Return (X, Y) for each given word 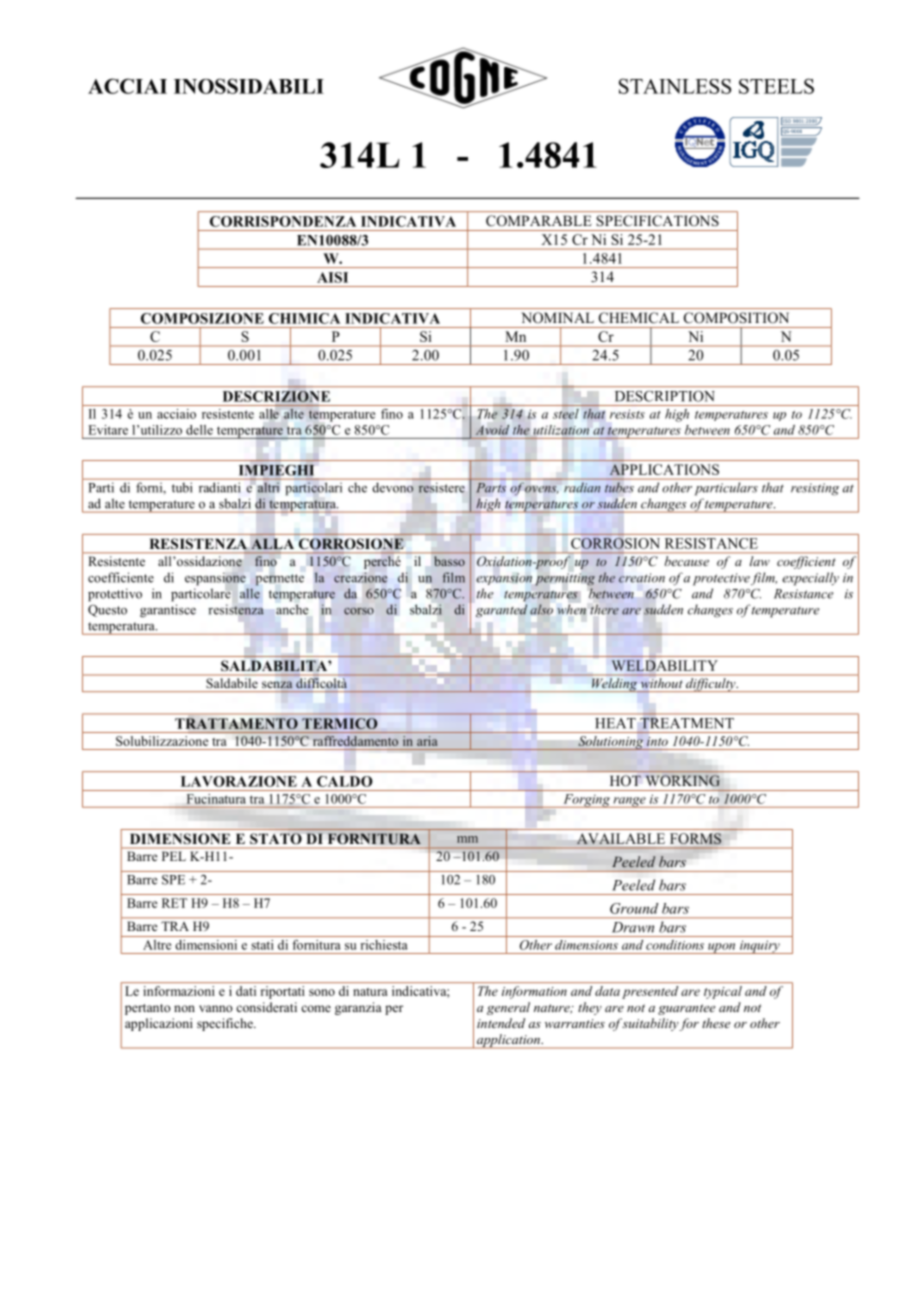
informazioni (179, 991)
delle (199, 430)
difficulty (711, 685)
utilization (561, 430)
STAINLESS (675, 86)
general (508, 1008)
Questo (107, 611)
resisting (815, 489)
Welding (614, 684)
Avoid (492, 430)
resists (627, 414)
